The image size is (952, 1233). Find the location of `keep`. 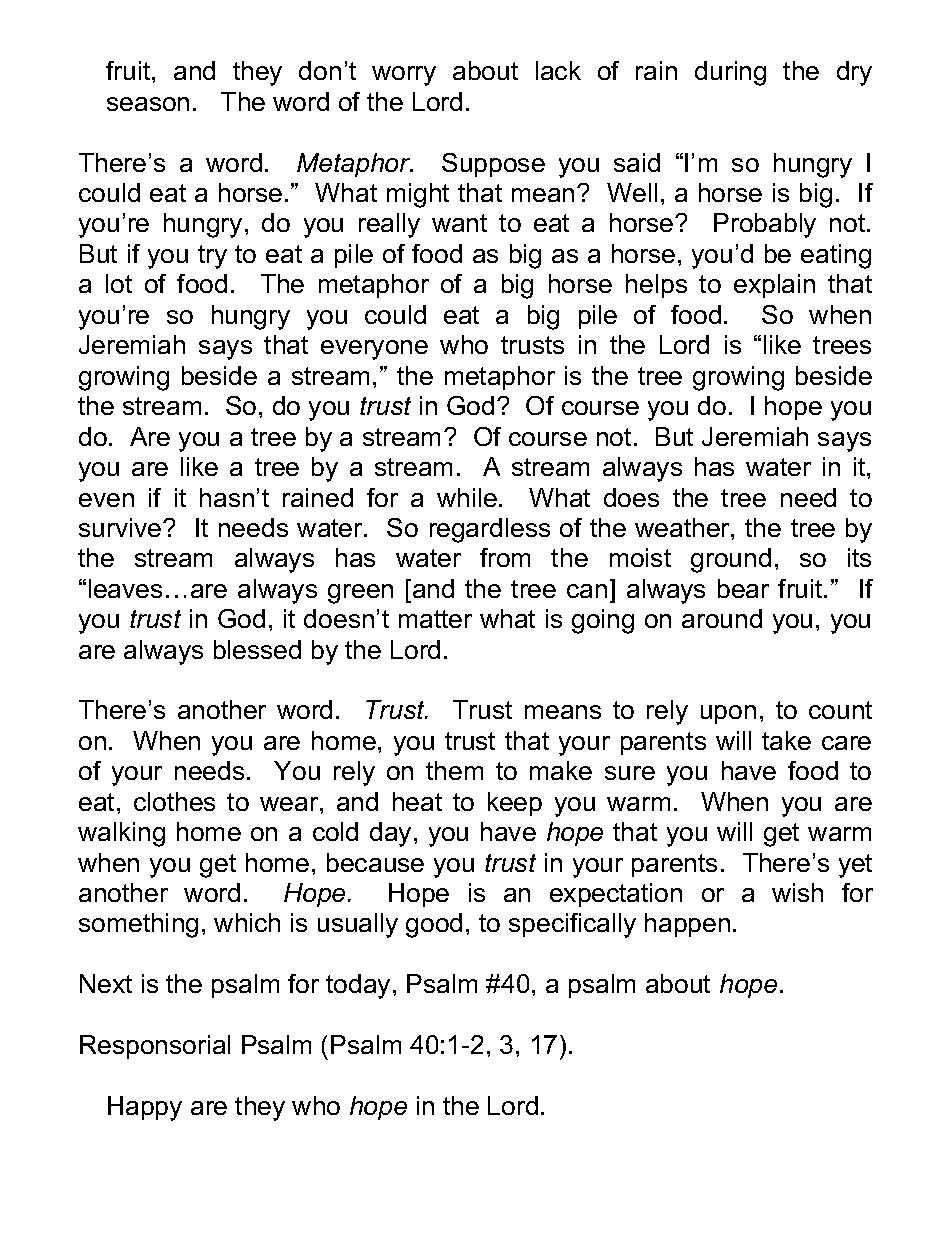

keep is located at coordinates (515, 804).
